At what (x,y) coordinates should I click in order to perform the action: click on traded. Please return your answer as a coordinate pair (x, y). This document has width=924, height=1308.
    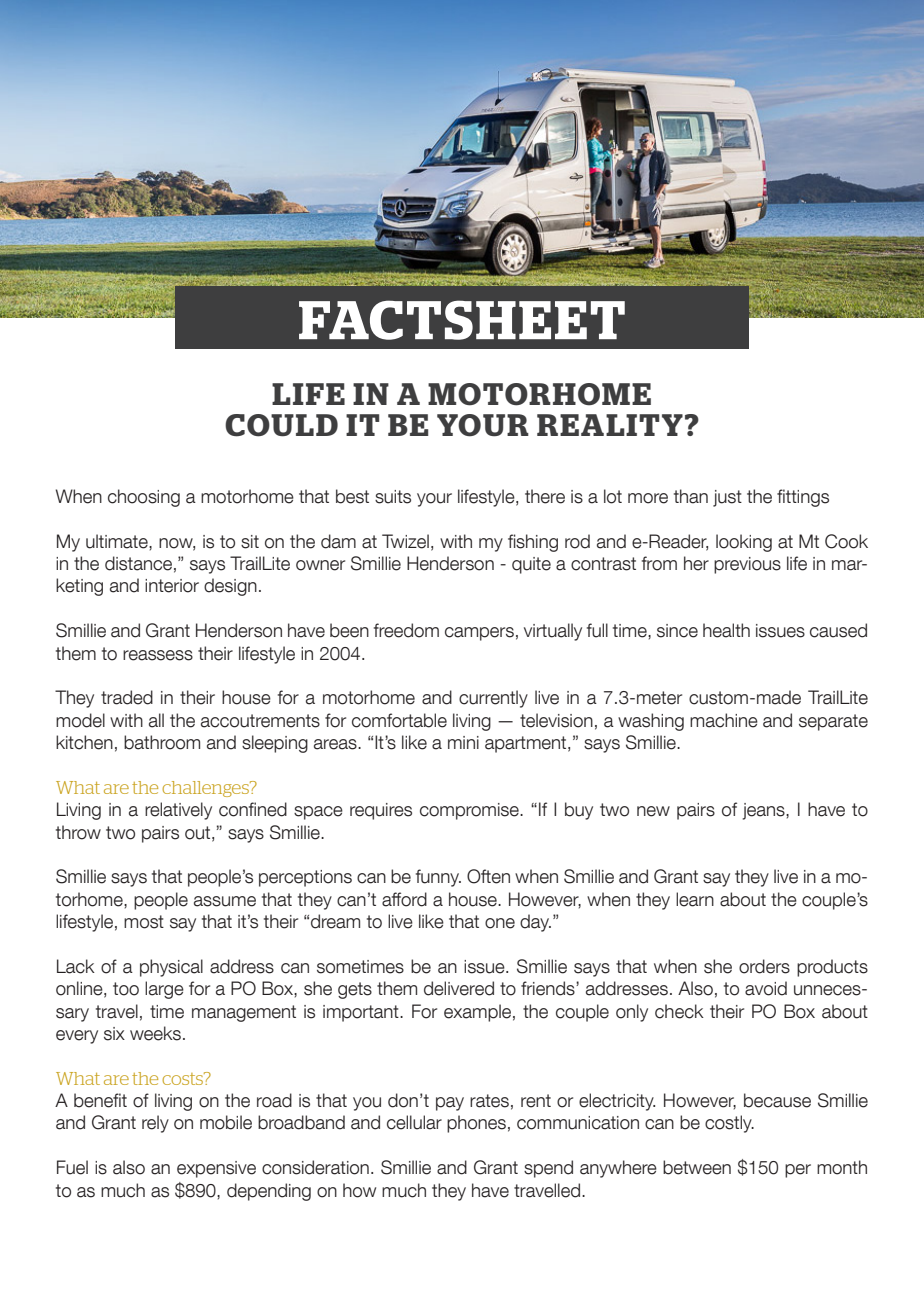
    Looking at the image, I should click on (127, 697).
